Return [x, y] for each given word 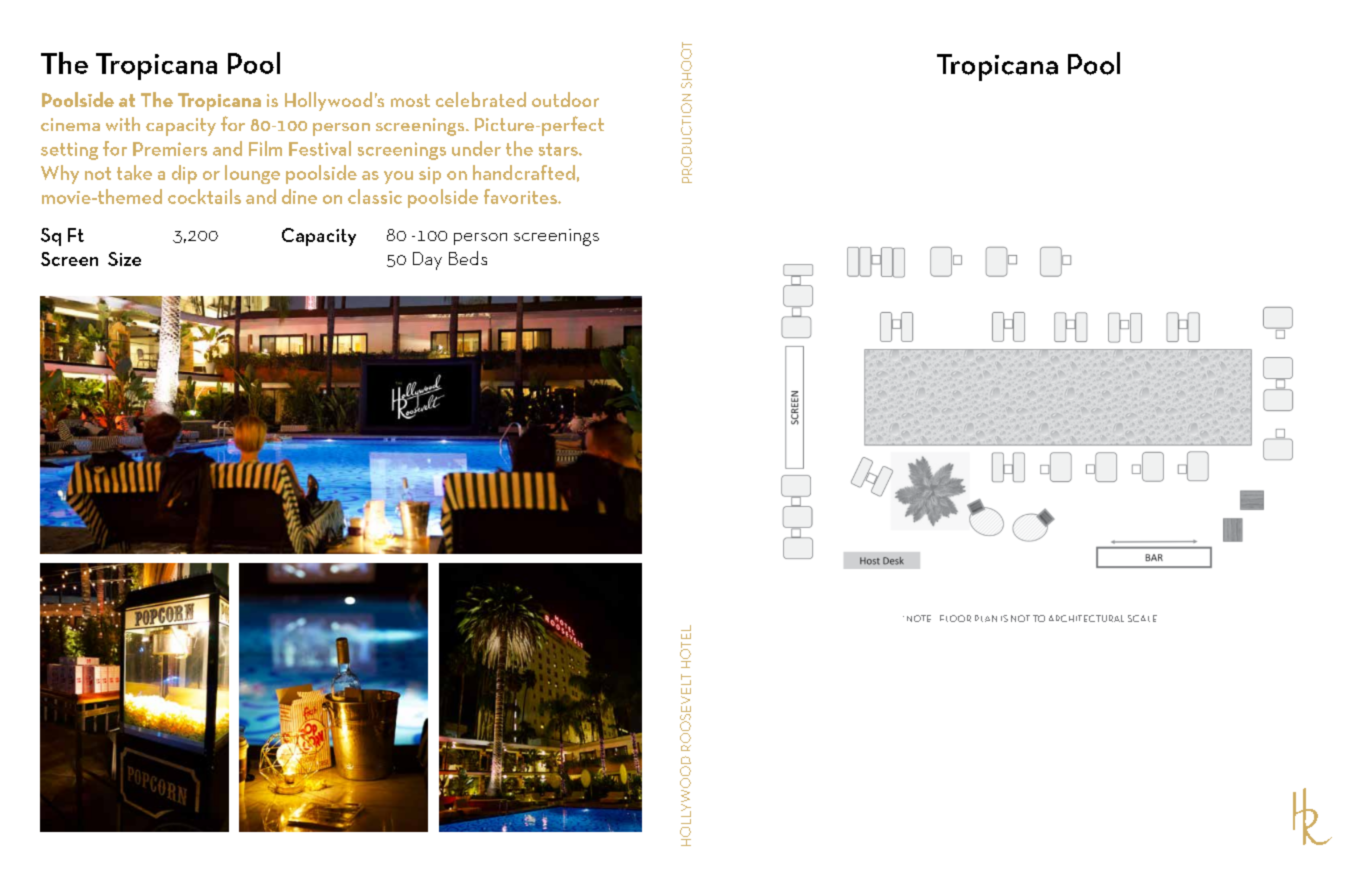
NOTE [919, 618]
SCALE [1142, 618]
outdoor [565, 99]
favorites [521, 196]
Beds [468, 258]
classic [375, 196]
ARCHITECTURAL [1086, 618]
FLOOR [955, 618]
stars [559, 149]
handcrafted [524, 172]
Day [427, 261]
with [123, 124]
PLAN [986, 618]
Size [124, 259]
